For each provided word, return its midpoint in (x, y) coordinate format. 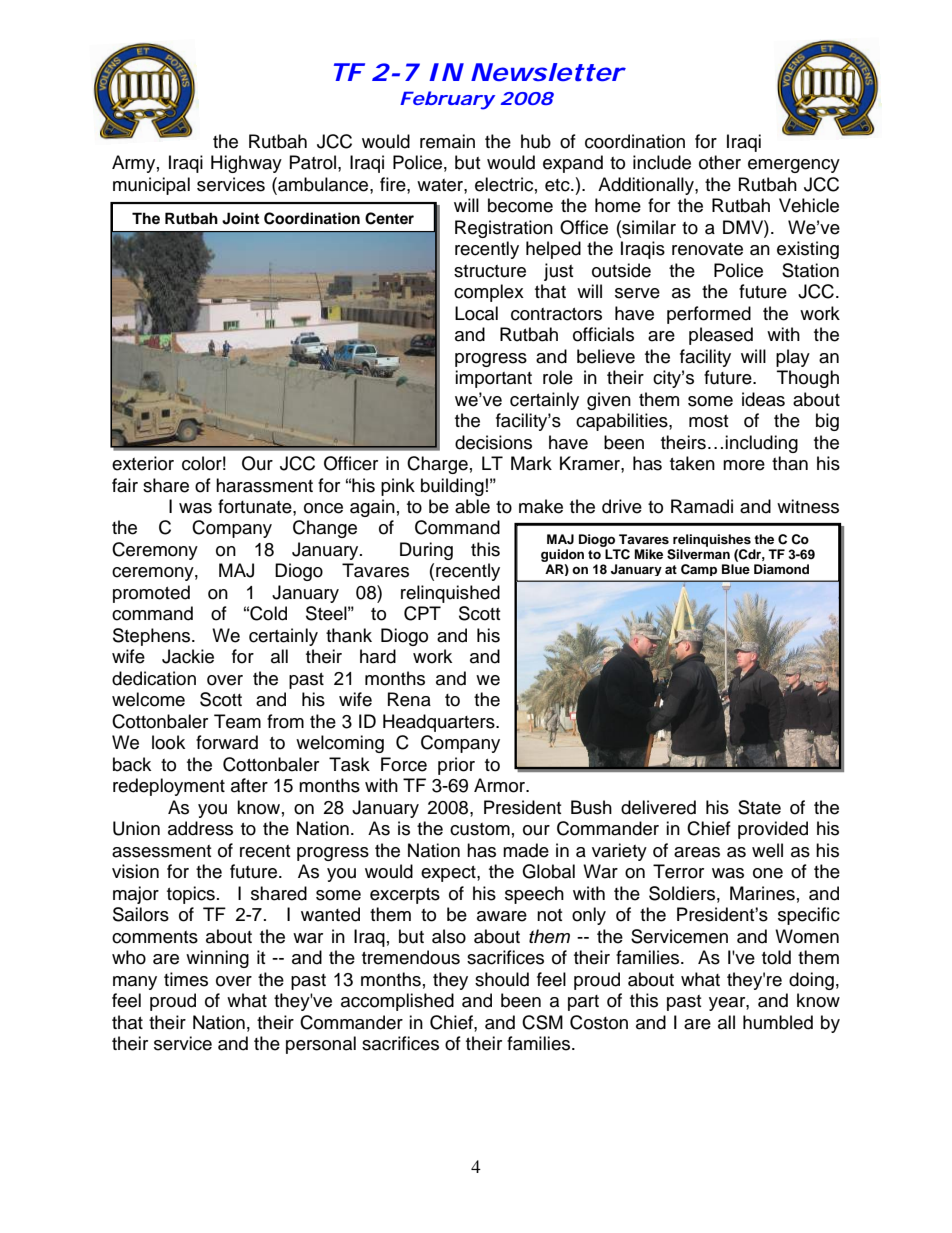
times (186, 979)
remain (447, 141)
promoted (151, 594)
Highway (246, 164)
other (720, 162)
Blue (736, 569)
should (502, 979)
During (426, 551)
